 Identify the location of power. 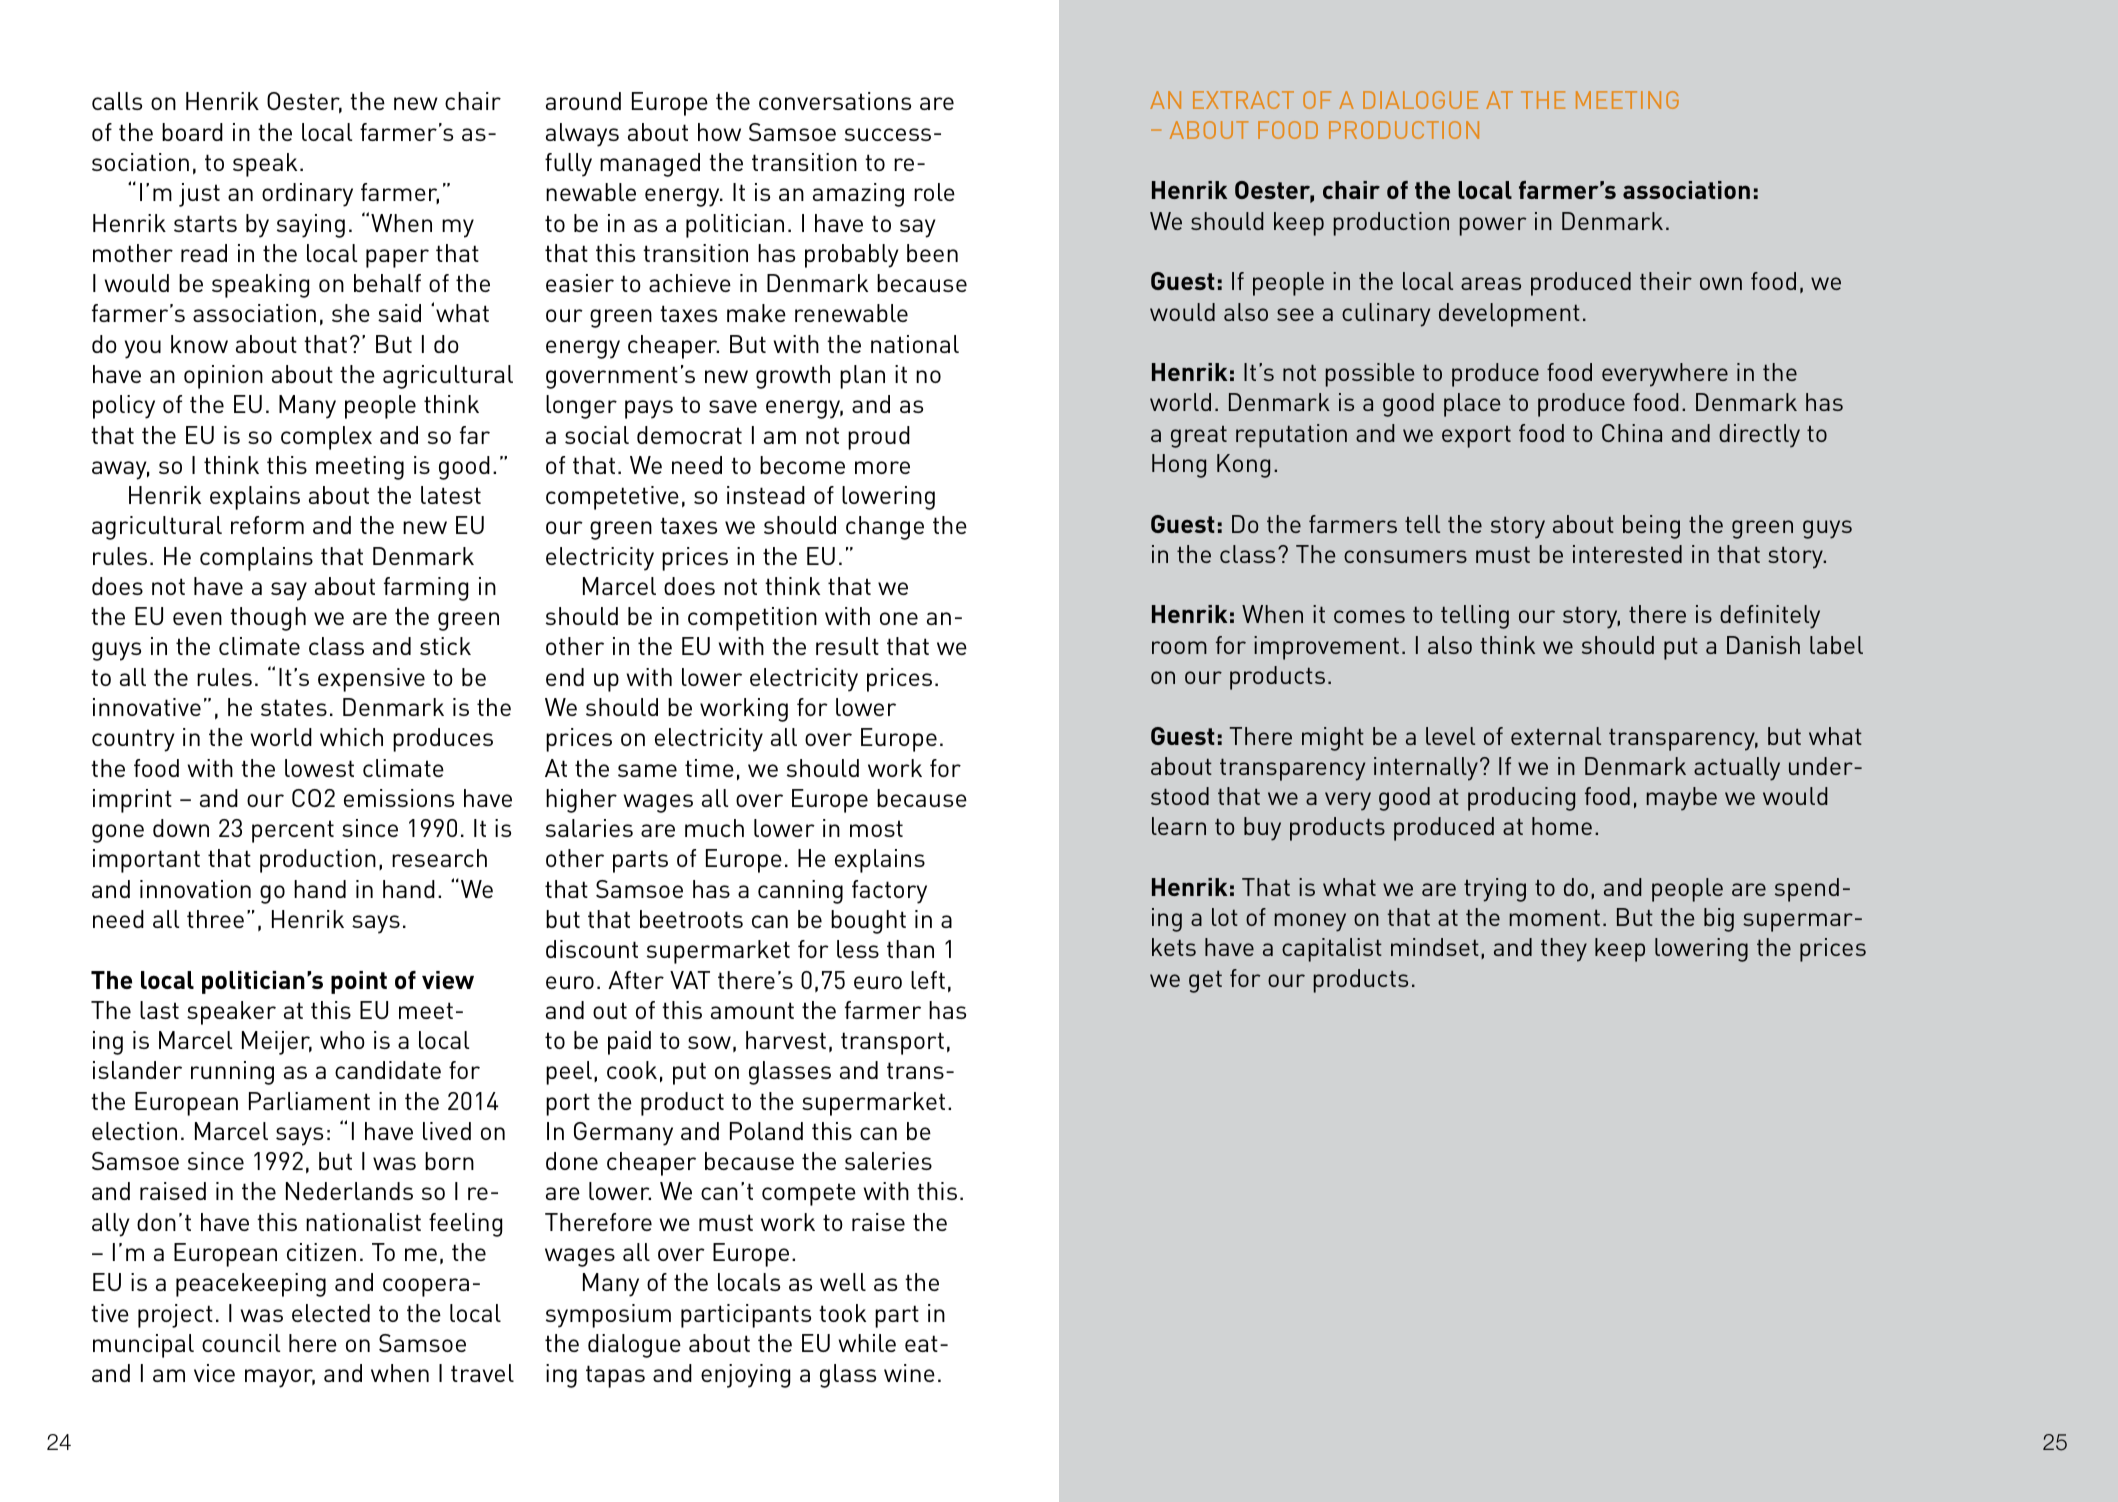
(1493, 226).
